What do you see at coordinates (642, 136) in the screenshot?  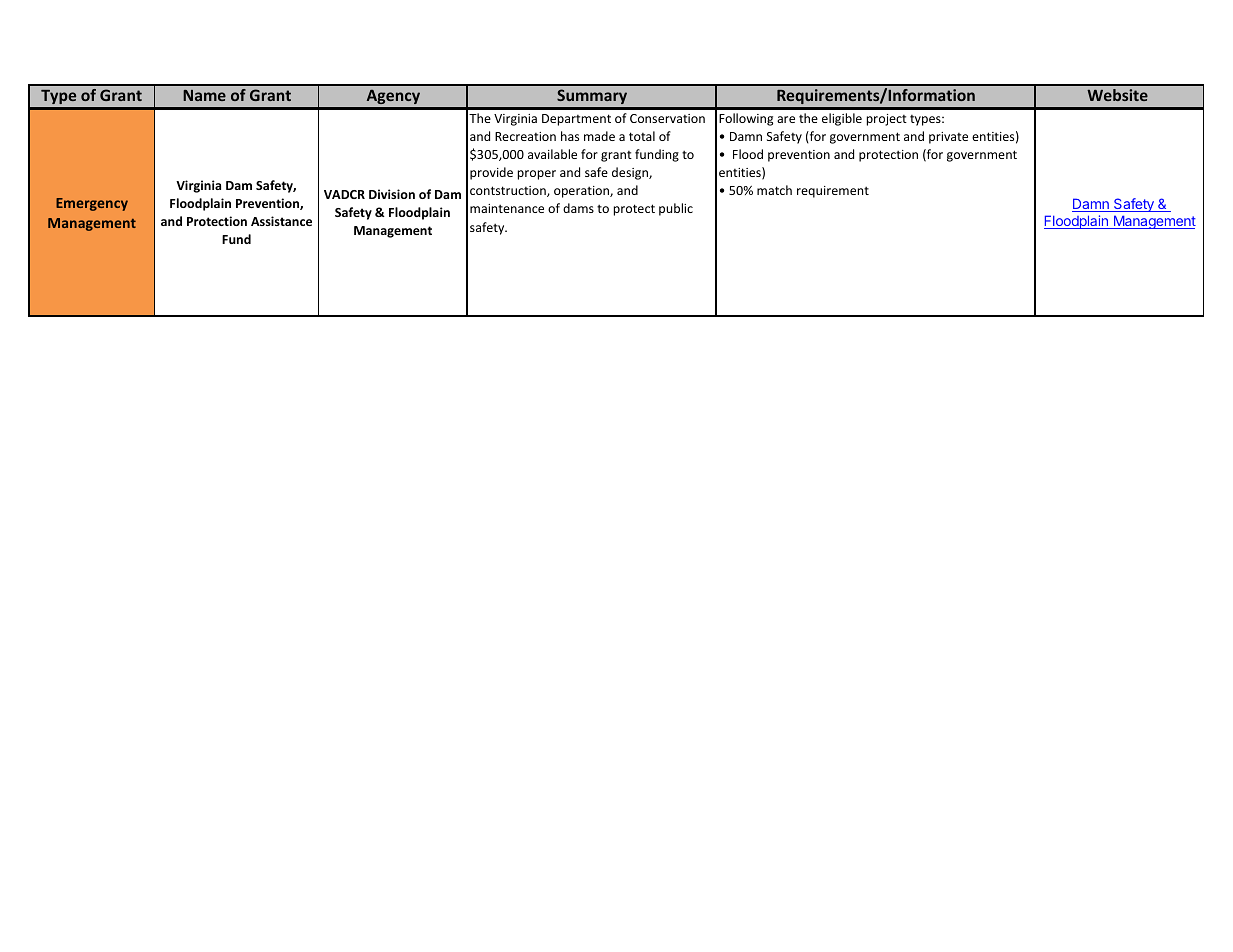 I see `total` at bounding box center [642, 136].
